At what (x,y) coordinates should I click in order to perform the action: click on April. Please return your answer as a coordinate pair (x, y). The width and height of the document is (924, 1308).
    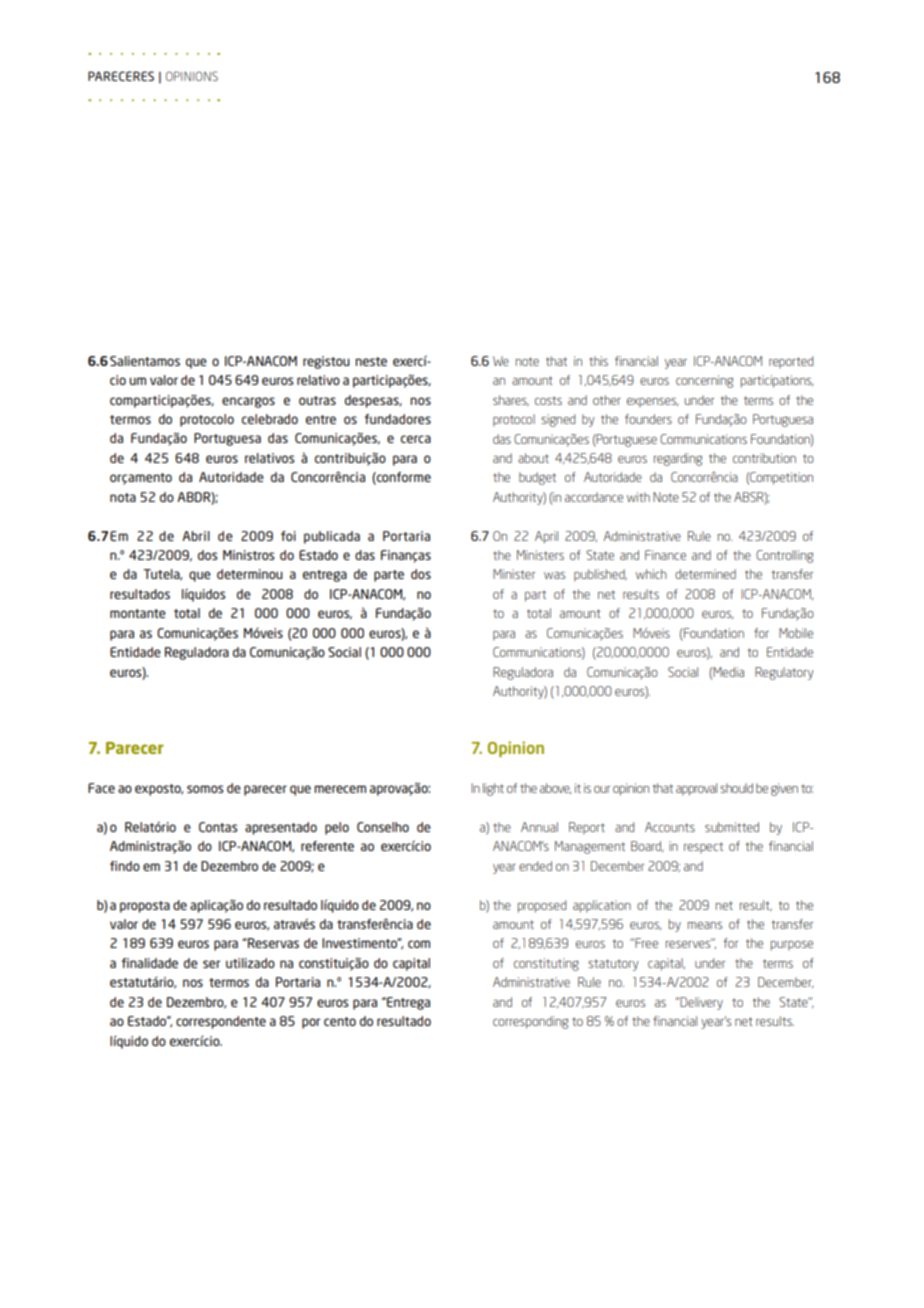
    Looking at the image, I should click on (546, 537).
